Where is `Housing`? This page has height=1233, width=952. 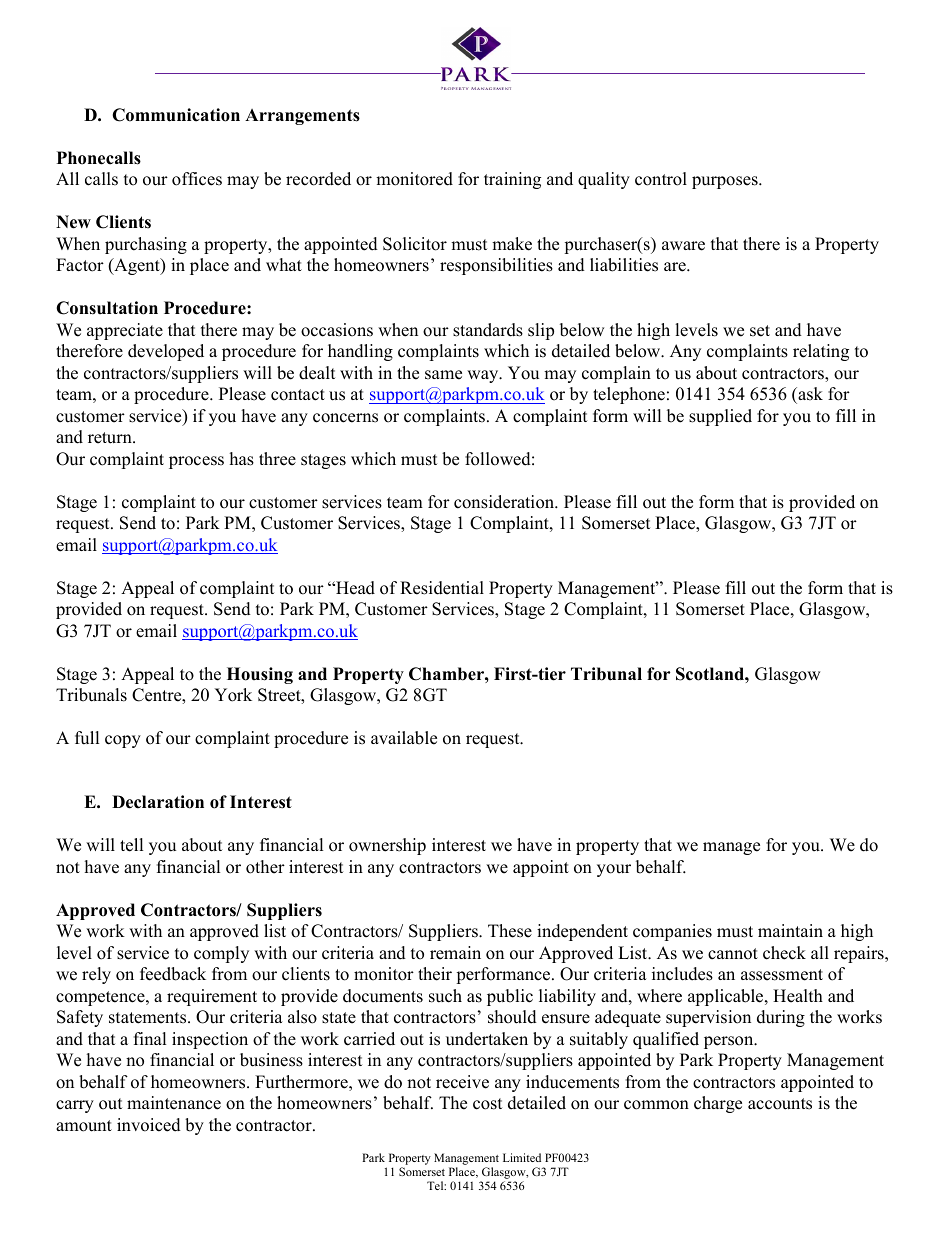
Housing is located at coordinates (260, 675).
